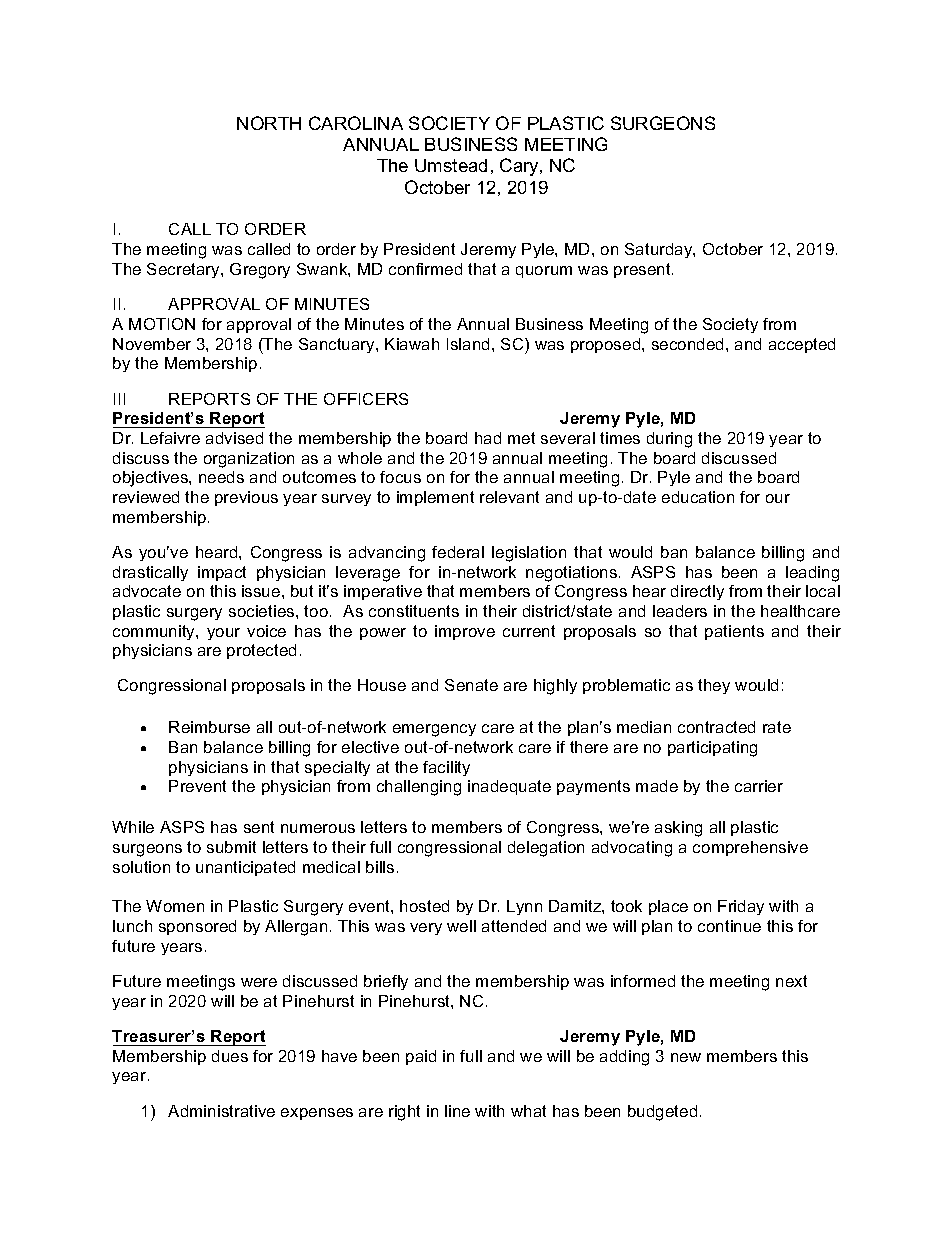 The image size is (952, 1233). What do you see at coordinates (269, 123) in the screenshot?
I see `NORTH` at bounding box center [269, 123].
